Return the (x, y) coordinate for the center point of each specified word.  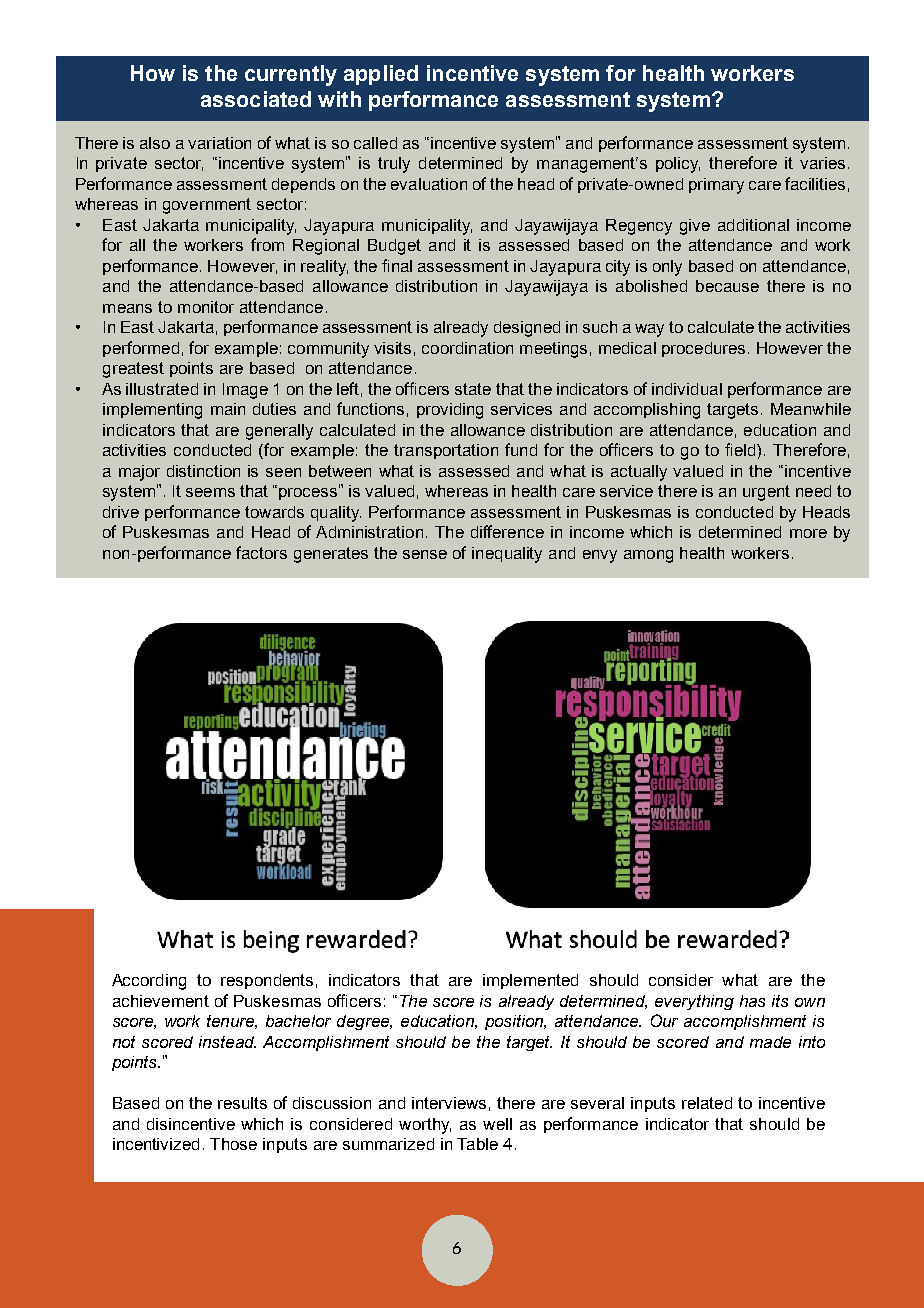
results (242, 1103)
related (707, 1103)
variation (219, 143)
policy (678, 165)
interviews (449, 1103)
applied (381, 75)
